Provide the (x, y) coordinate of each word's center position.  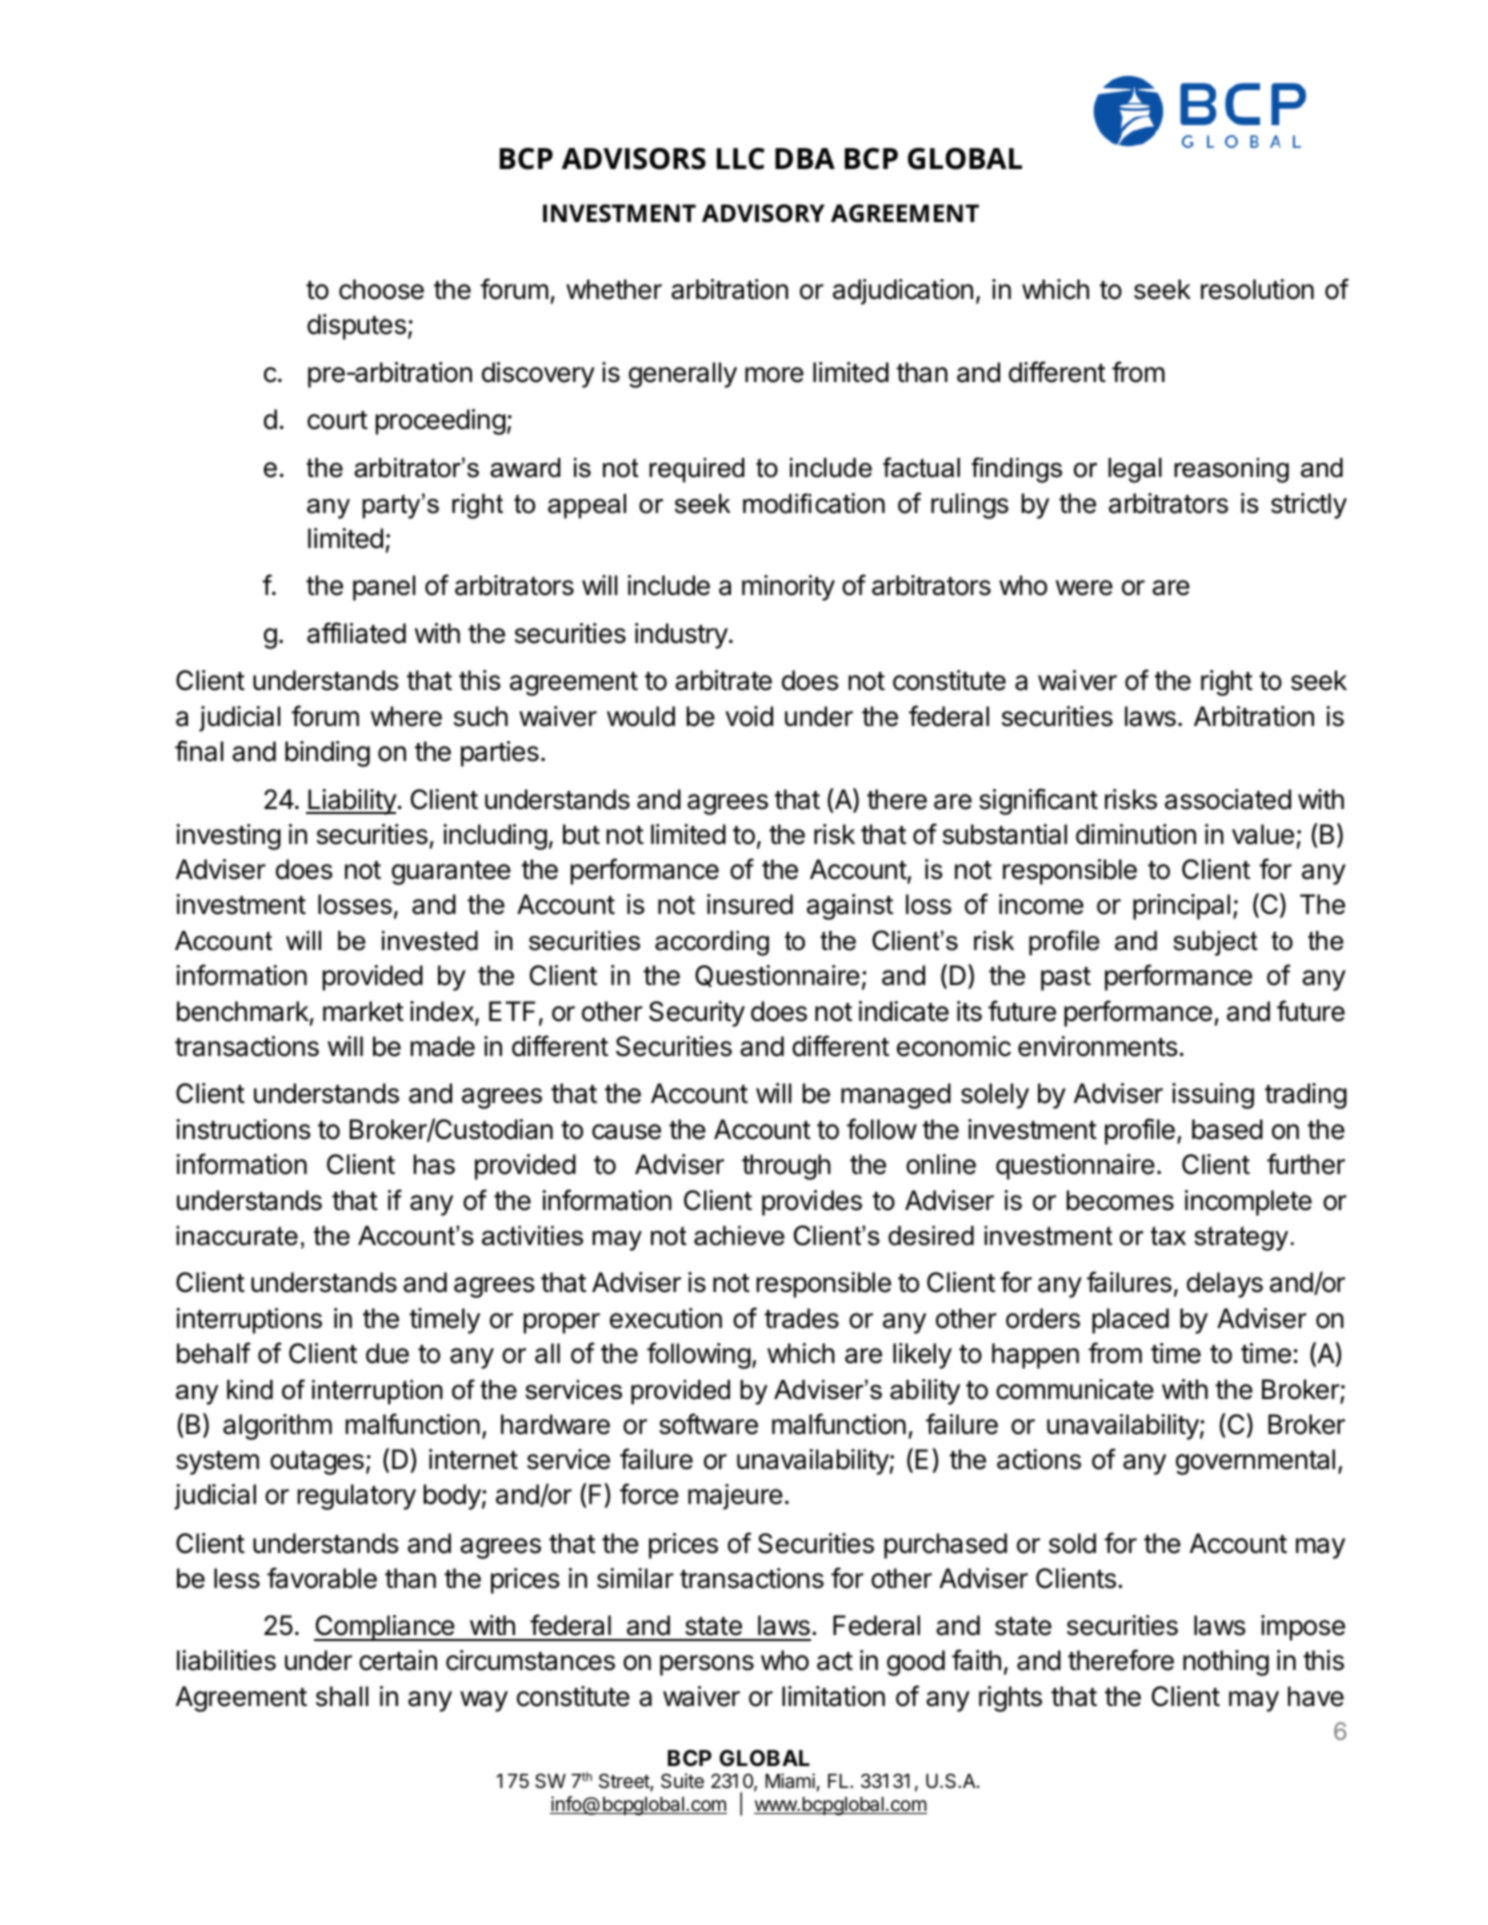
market (363, 1011)
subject (1215, 943)
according (712, 943)
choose (381, 289)
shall (342, 1696)
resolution (1257, 289)
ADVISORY (763, 213)
